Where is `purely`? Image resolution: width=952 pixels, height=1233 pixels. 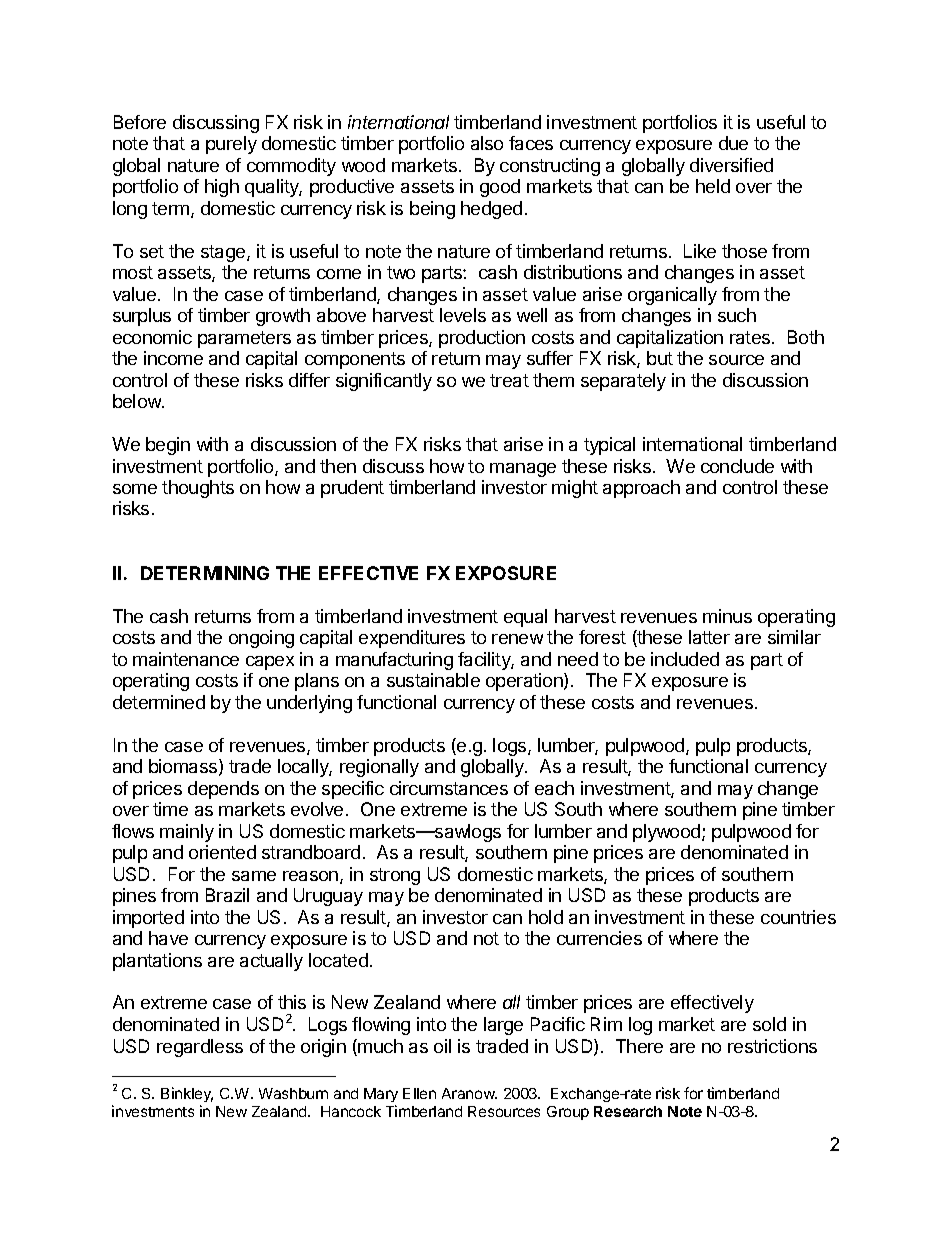 purely is located at coordinates (231, 145).
